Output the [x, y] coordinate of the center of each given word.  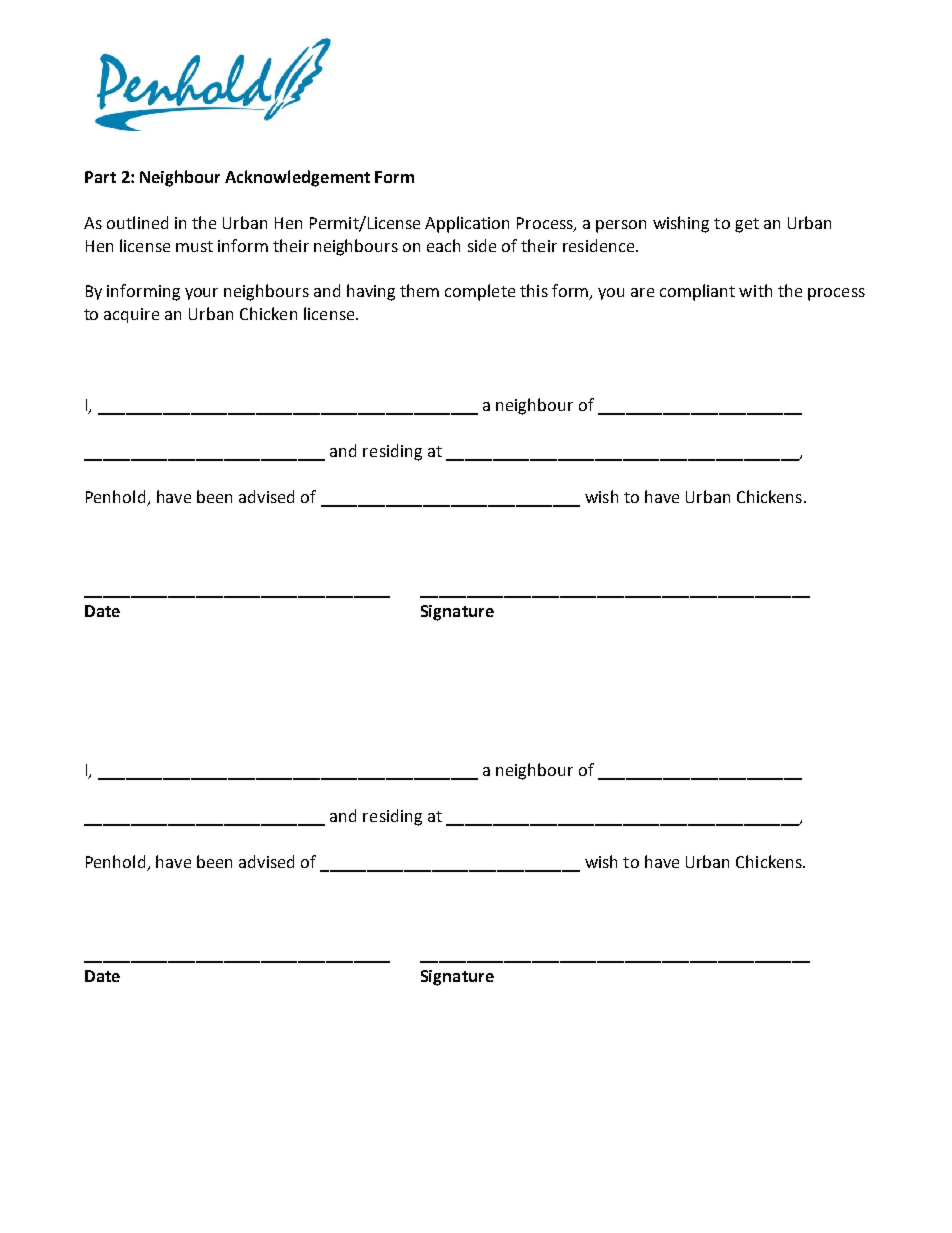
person [621, 226]
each [443, 245]
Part [100, 177]
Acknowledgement [297, 178]
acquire [131, 315]
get [747, 225]
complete [480, 292]
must [194, 246]
